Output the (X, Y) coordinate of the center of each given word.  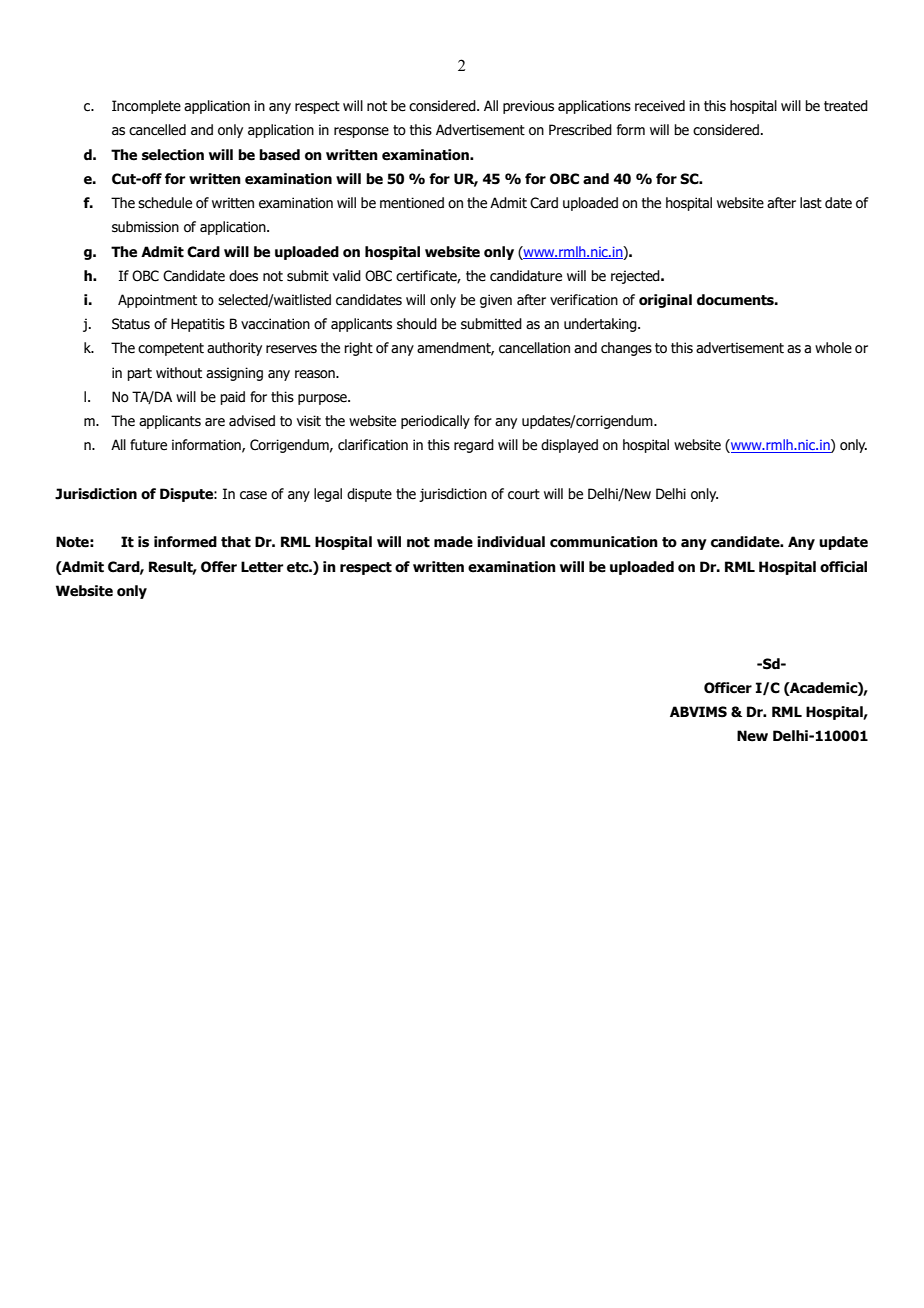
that (236, 542)
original (665, 301)
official (843, 567)
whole (833, 348)
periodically (435, 422)
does (243, 276)
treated (846, 106)
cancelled (157, 130)
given (496, 301)
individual (511, 542)
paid (232, 398)
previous (528, 107)
